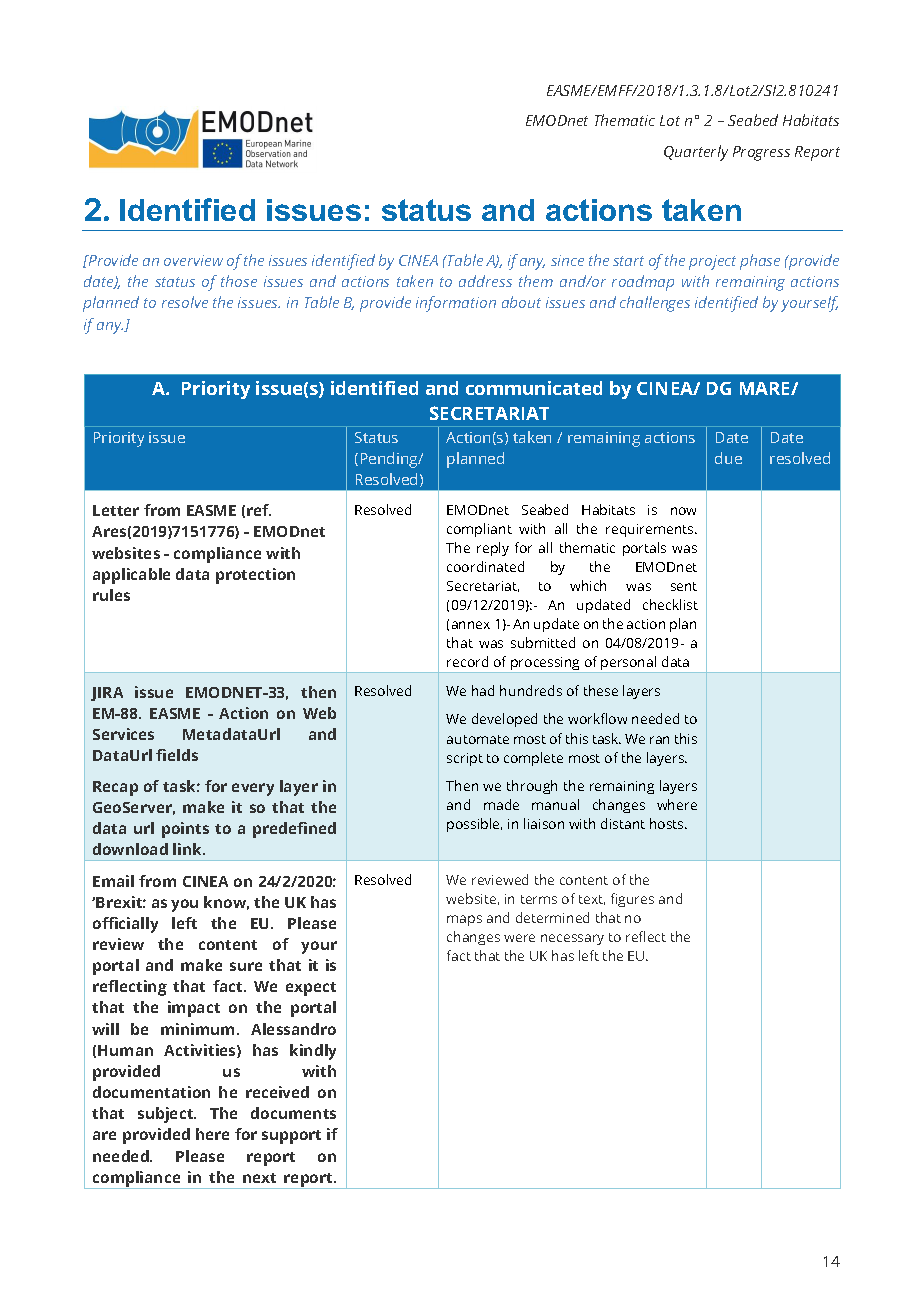 The height and width of the screenshot is (1308, 924). I want to click on subject, so click(167, 1115).
